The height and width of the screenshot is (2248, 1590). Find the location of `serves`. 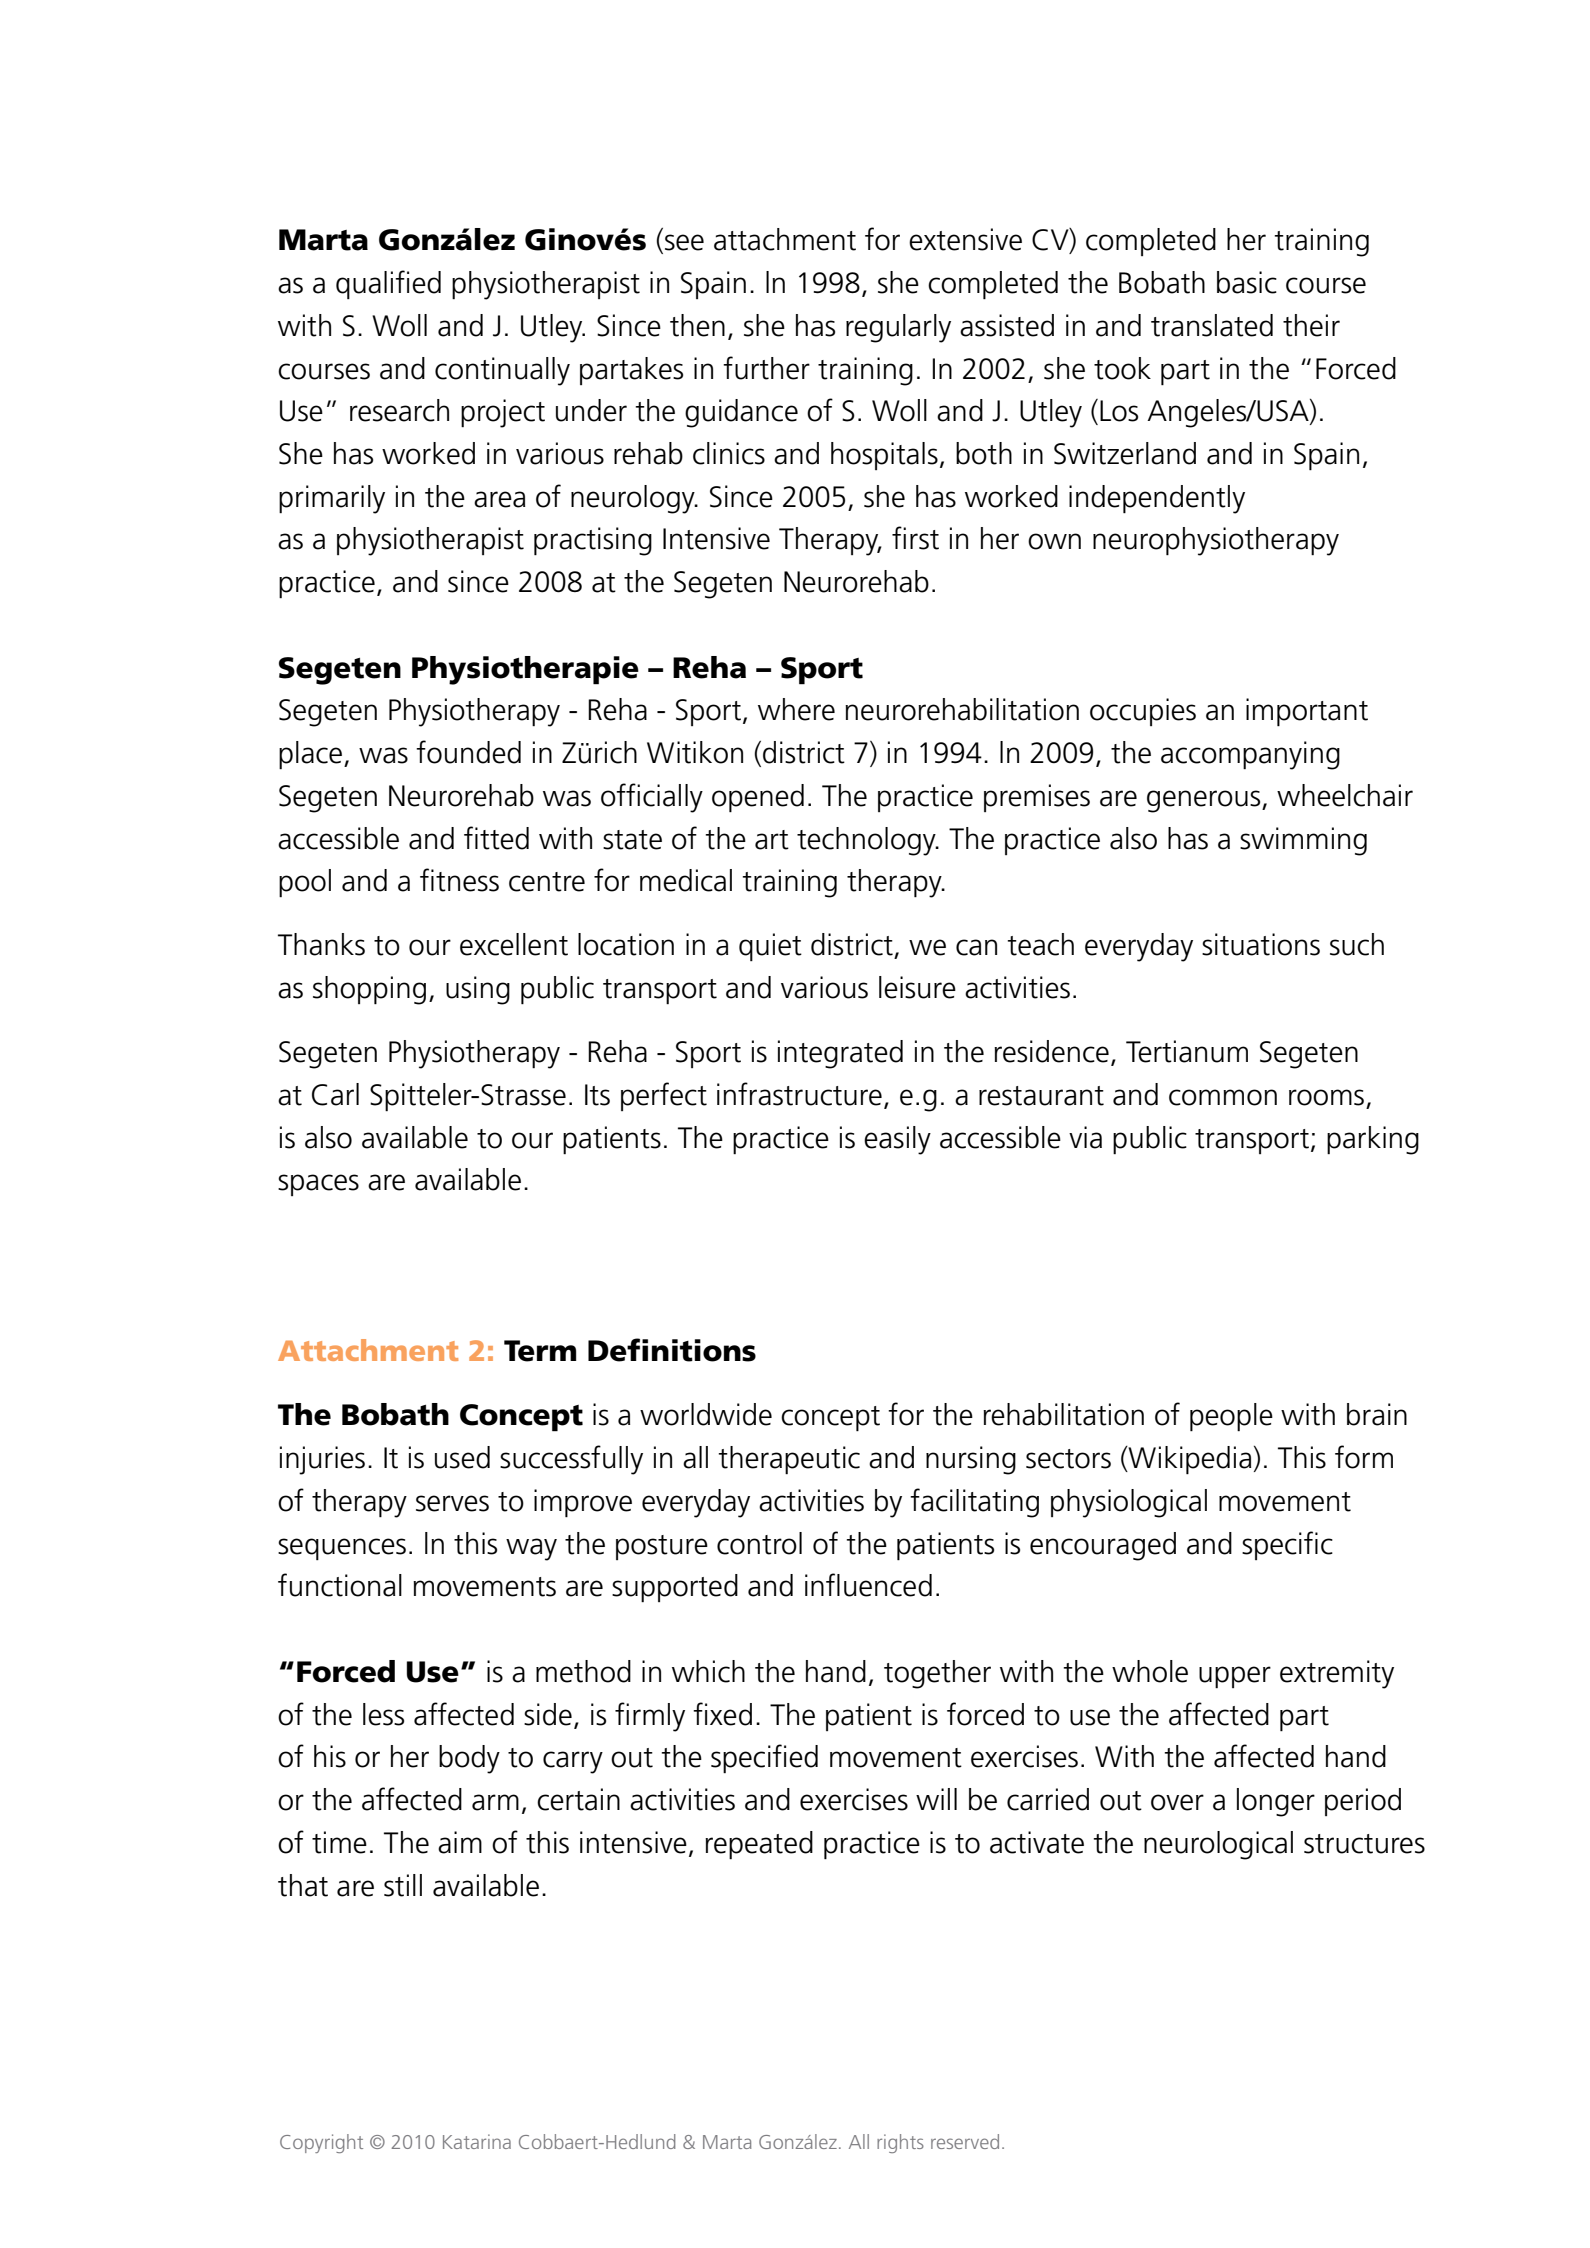

serves is located at coordinates (452, 1503).
